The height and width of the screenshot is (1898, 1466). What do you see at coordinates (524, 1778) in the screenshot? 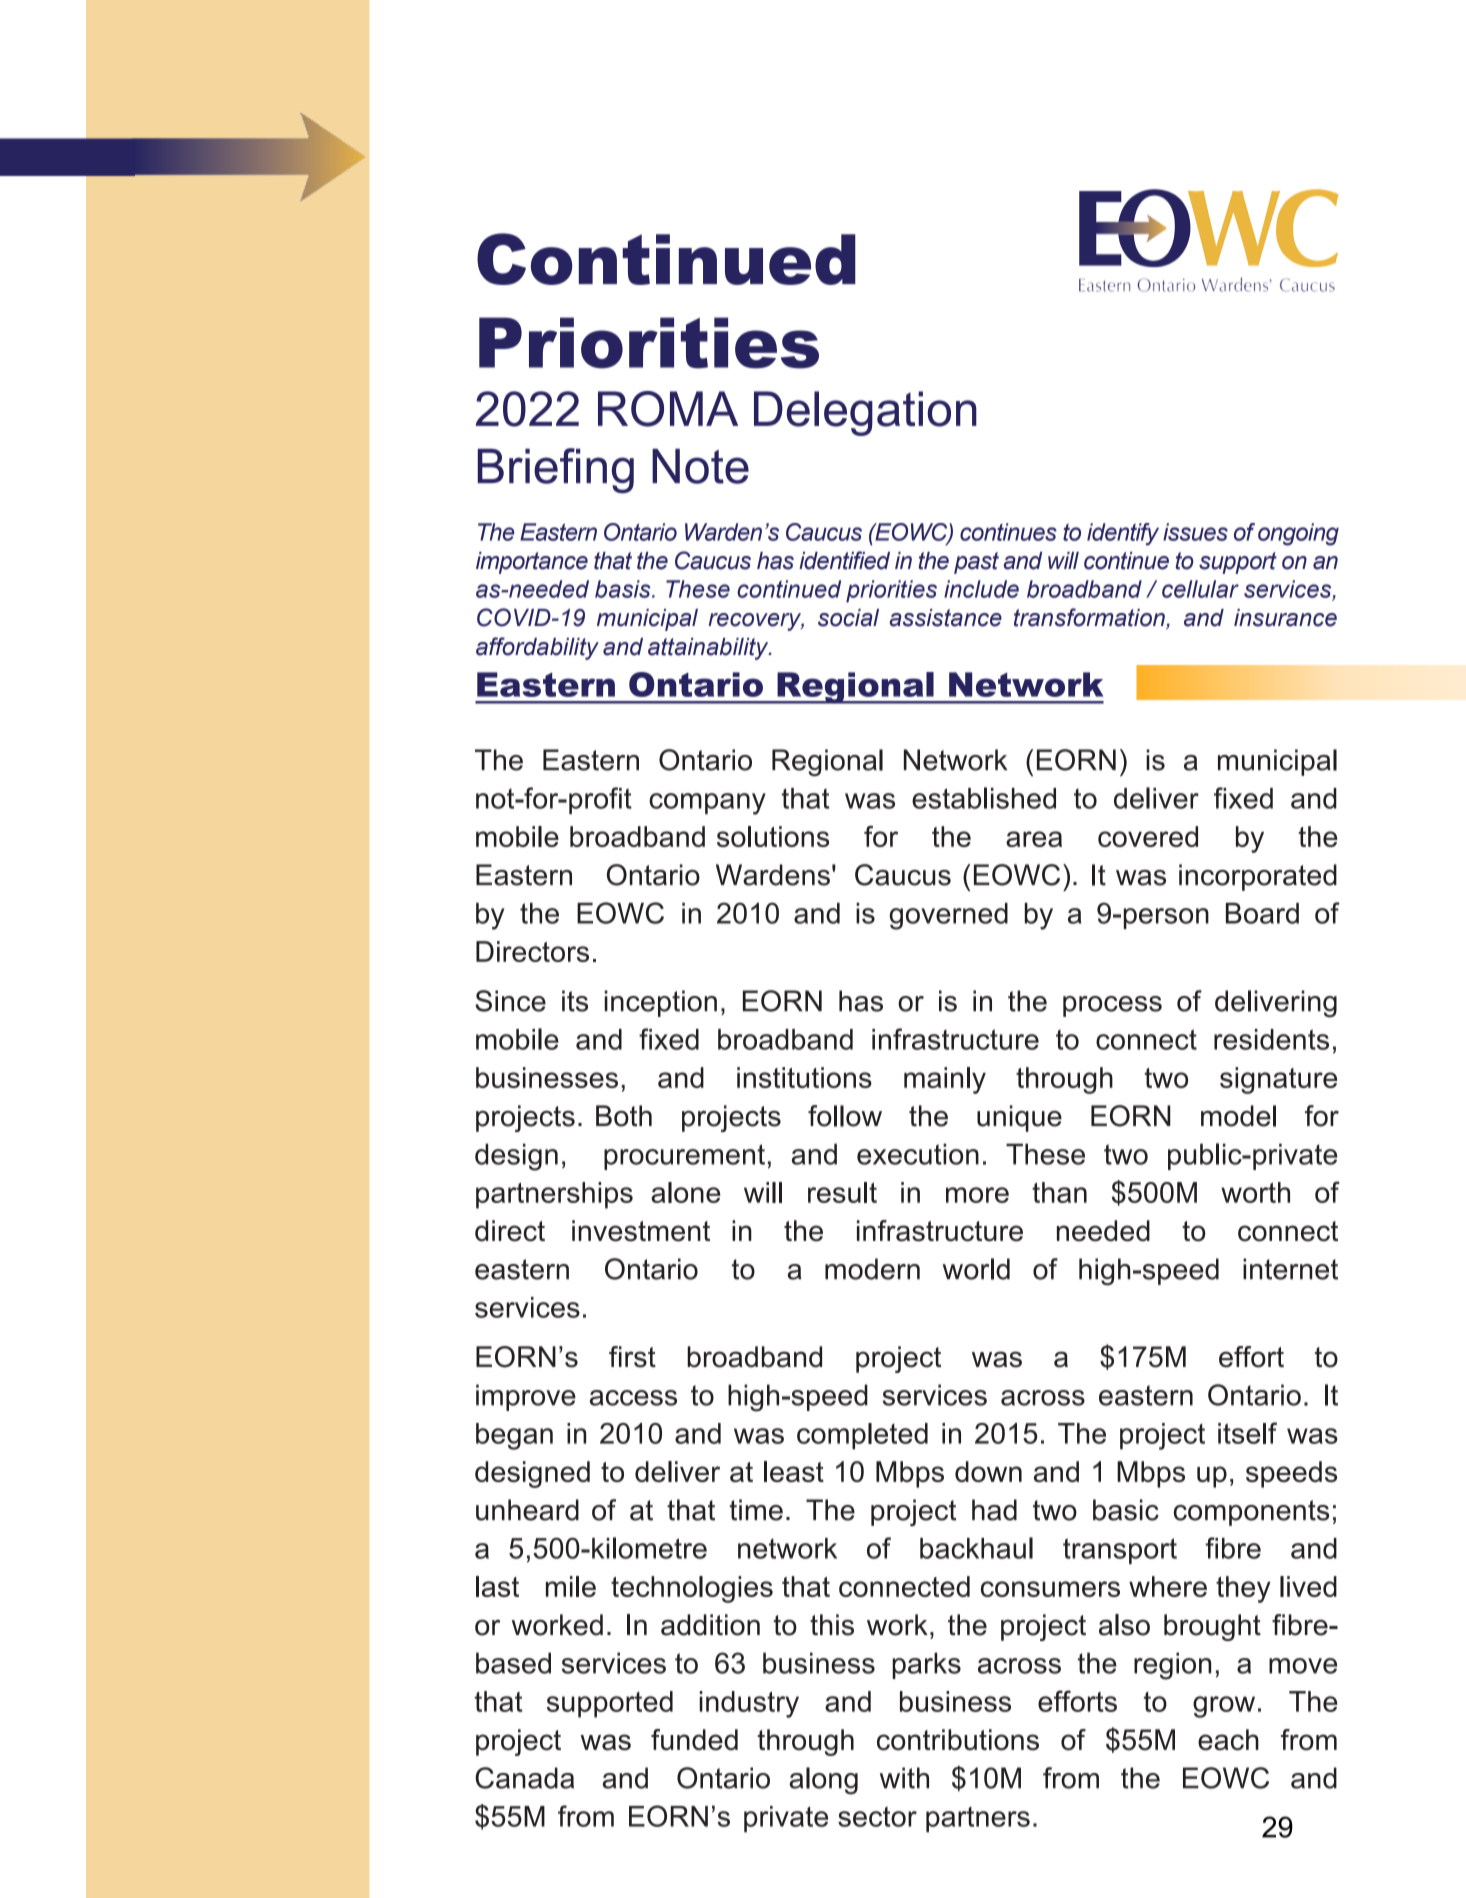
I see `Canada` at bounding box center [524, 1778].
